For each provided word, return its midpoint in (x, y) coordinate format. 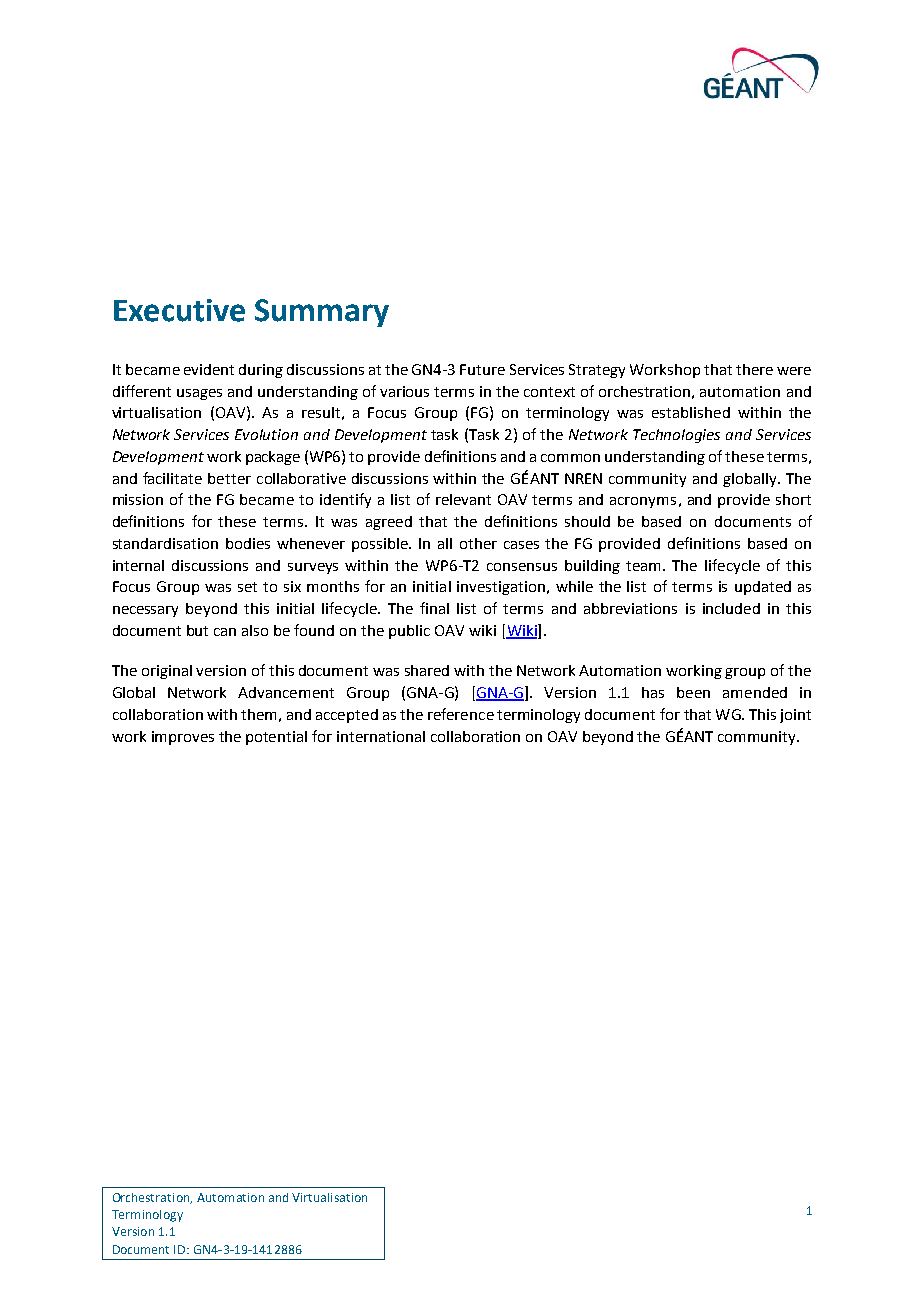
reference (461, 714)
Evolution (266, 434)
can (225, 632)
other (478, 543)
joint (795, 716)
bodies (248, 543)
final (434, 608)
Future (482, 369)
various (404, 391)
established (691, 412)
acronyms (643, 502)
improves (183, 738)
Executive (179, 310)
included (731, 608)
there (754, 369)
